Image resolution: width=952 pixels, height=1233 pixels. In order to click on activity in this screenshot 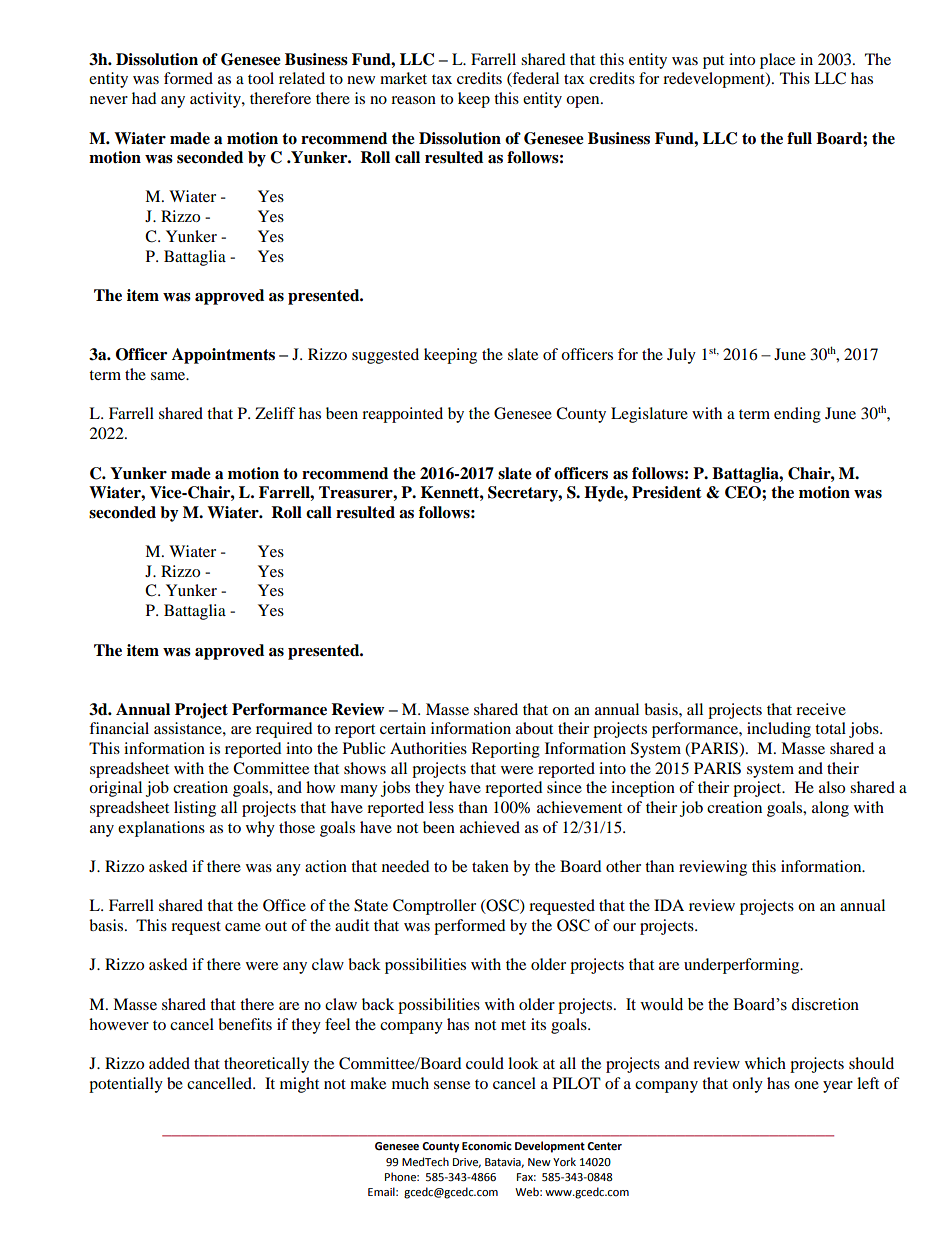, I will do `click(216, 100)`.
